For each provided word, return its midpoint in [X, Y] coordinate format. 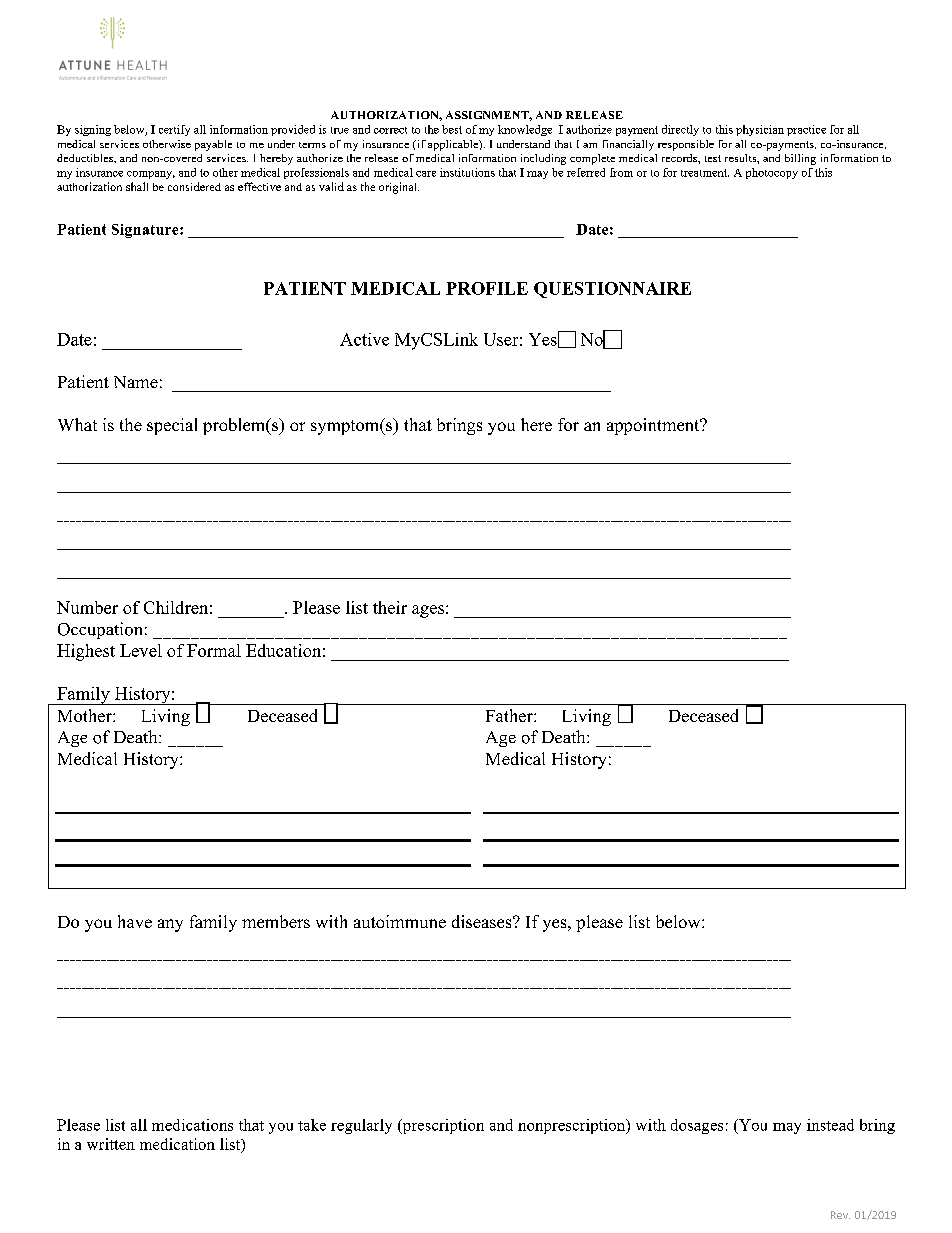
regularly [361, 1126]
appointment [654, 426]
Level [141, 650]
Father [510, 715]
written [111, 1144]
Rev [840, 1215]
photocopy [772, 173]
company [151, 175]
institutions [467, 172]
